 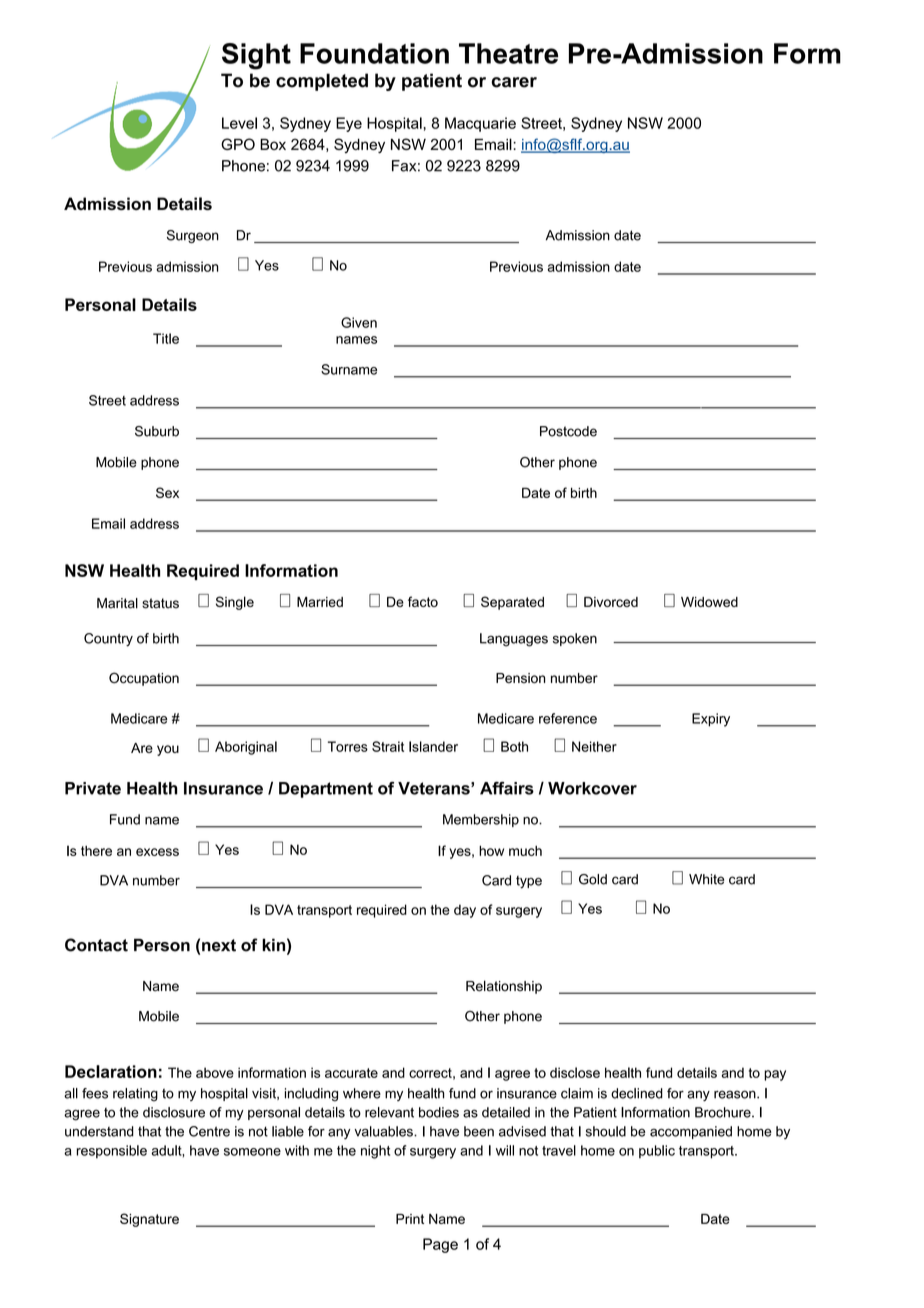 I want to click on facto, so click(x=423, y=601).
